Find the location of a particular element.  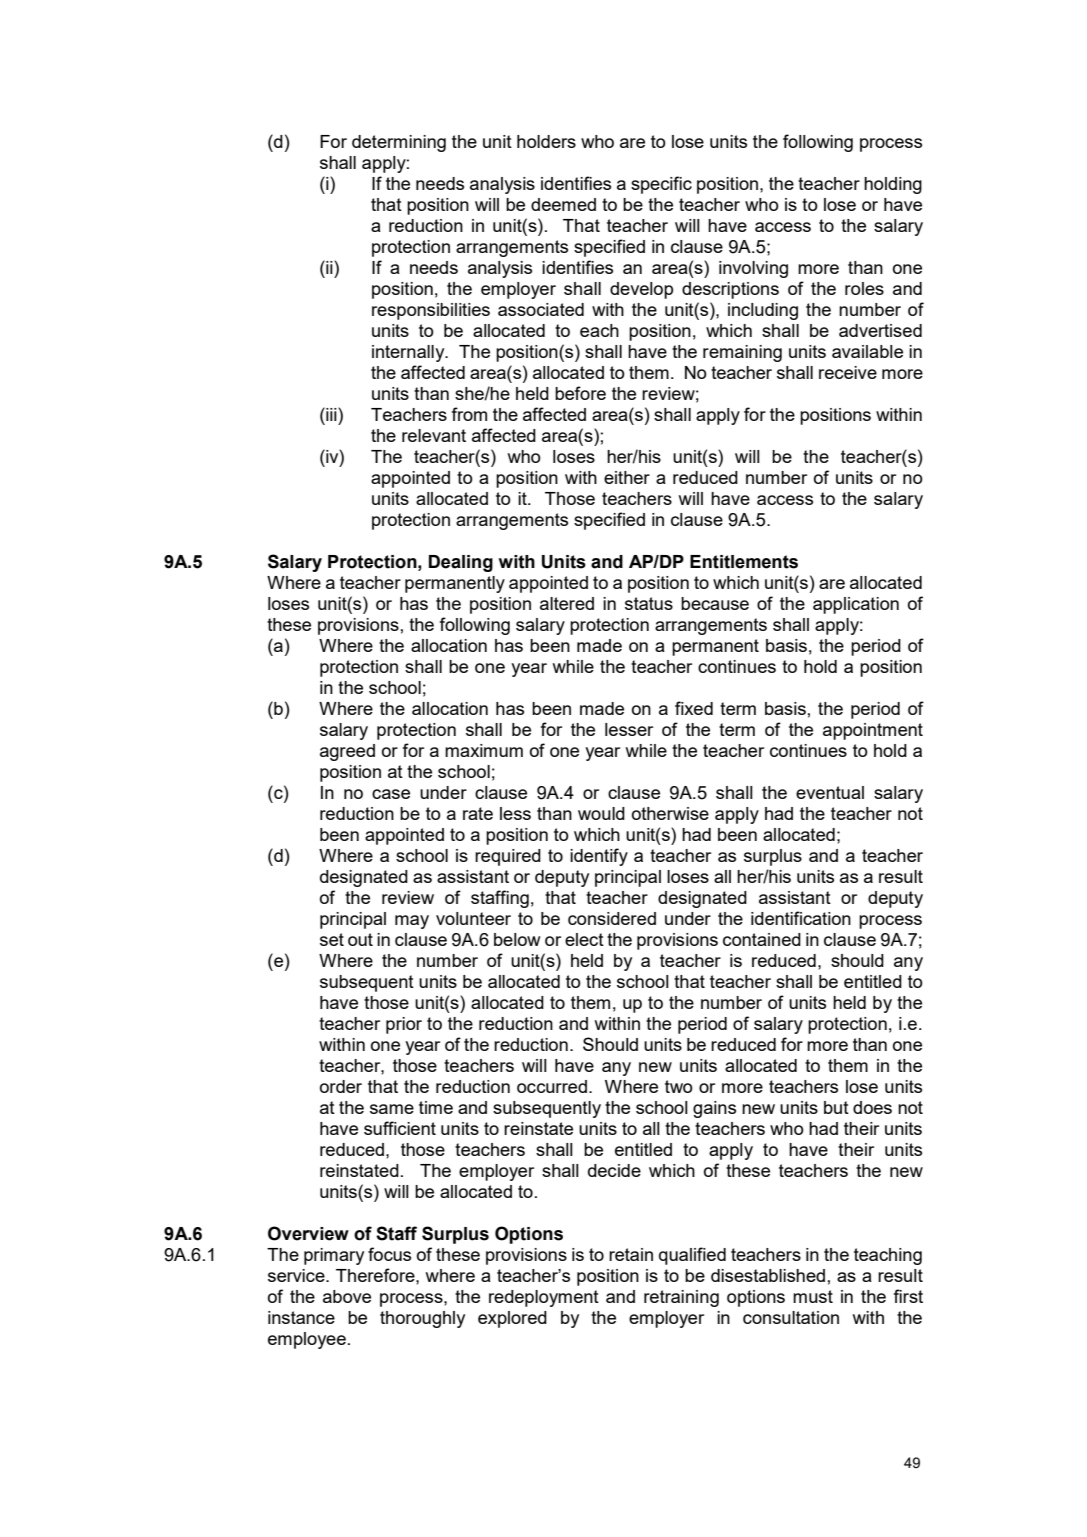

responsibilities is located at coordinates (431, 311).
